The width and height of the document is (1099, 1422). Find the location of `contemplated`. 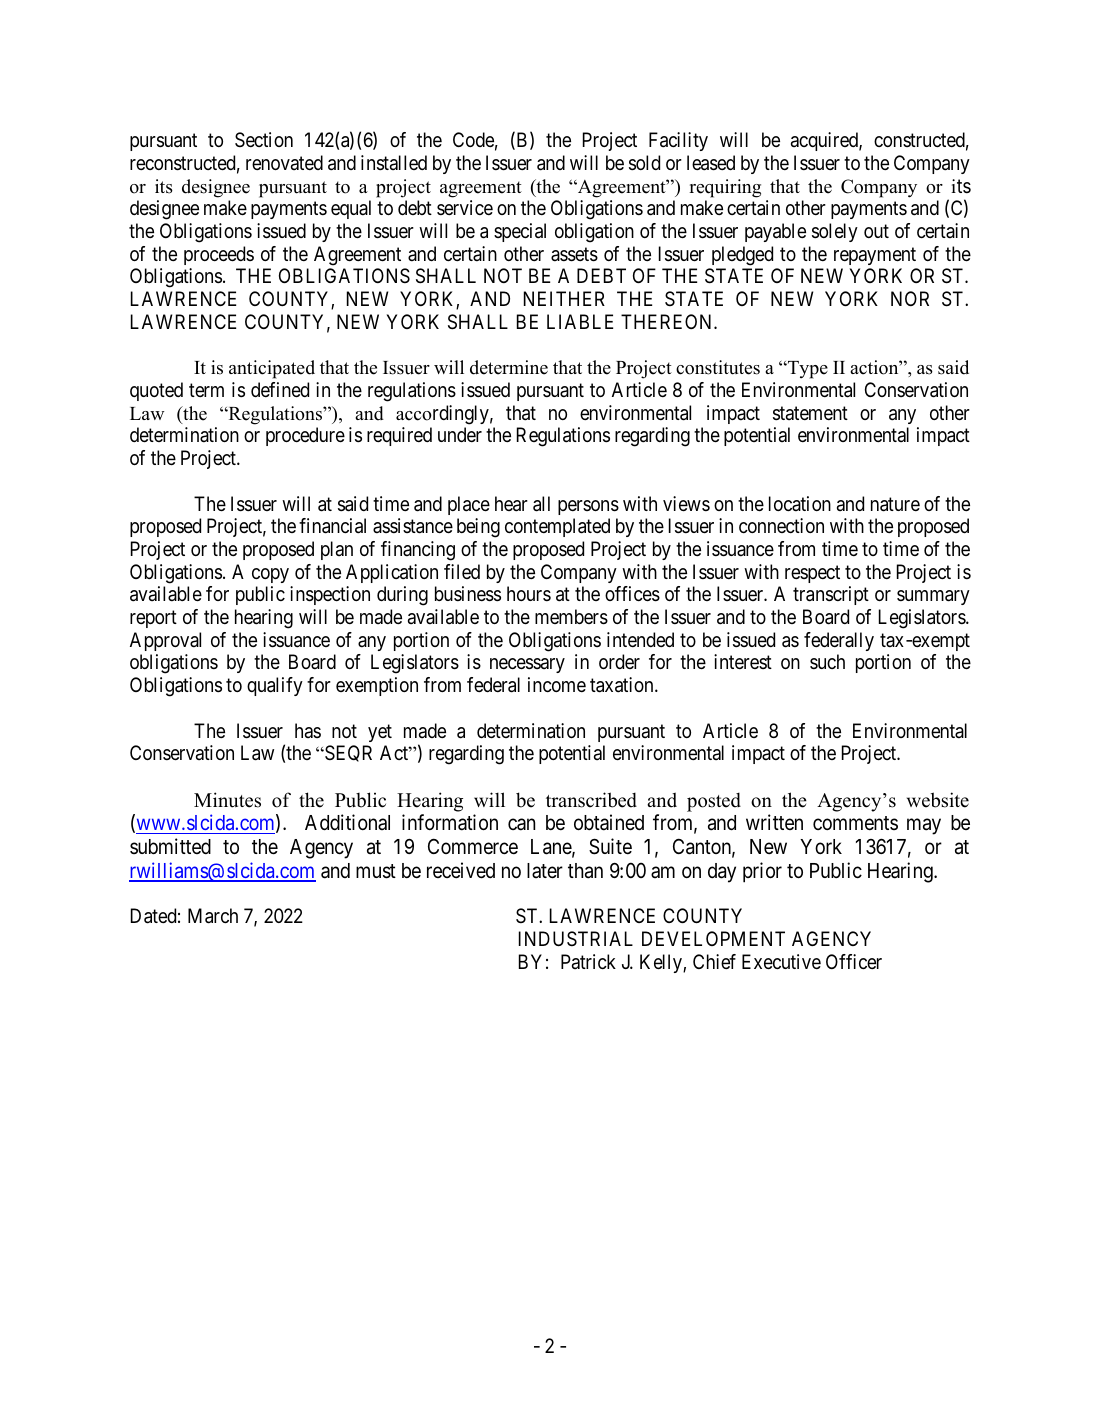

contemplated is located at coordinates (557, 527).
